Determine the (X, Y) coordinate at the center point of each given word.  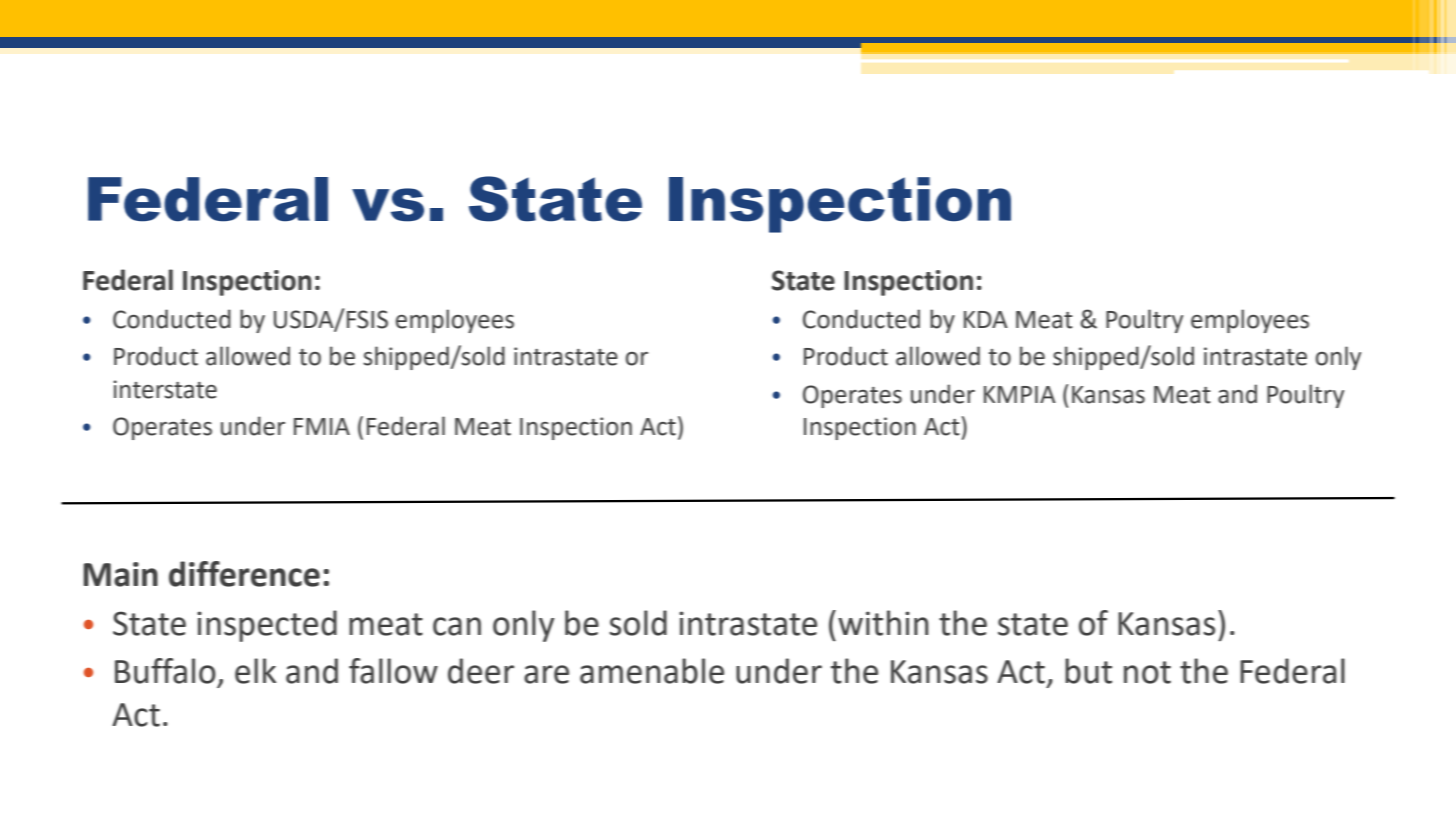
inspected (267, 626)
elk (255, 671)
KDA (986, 319)
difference (244, 574)
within (883, 623)
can (457, 626)
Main (120, 574)
